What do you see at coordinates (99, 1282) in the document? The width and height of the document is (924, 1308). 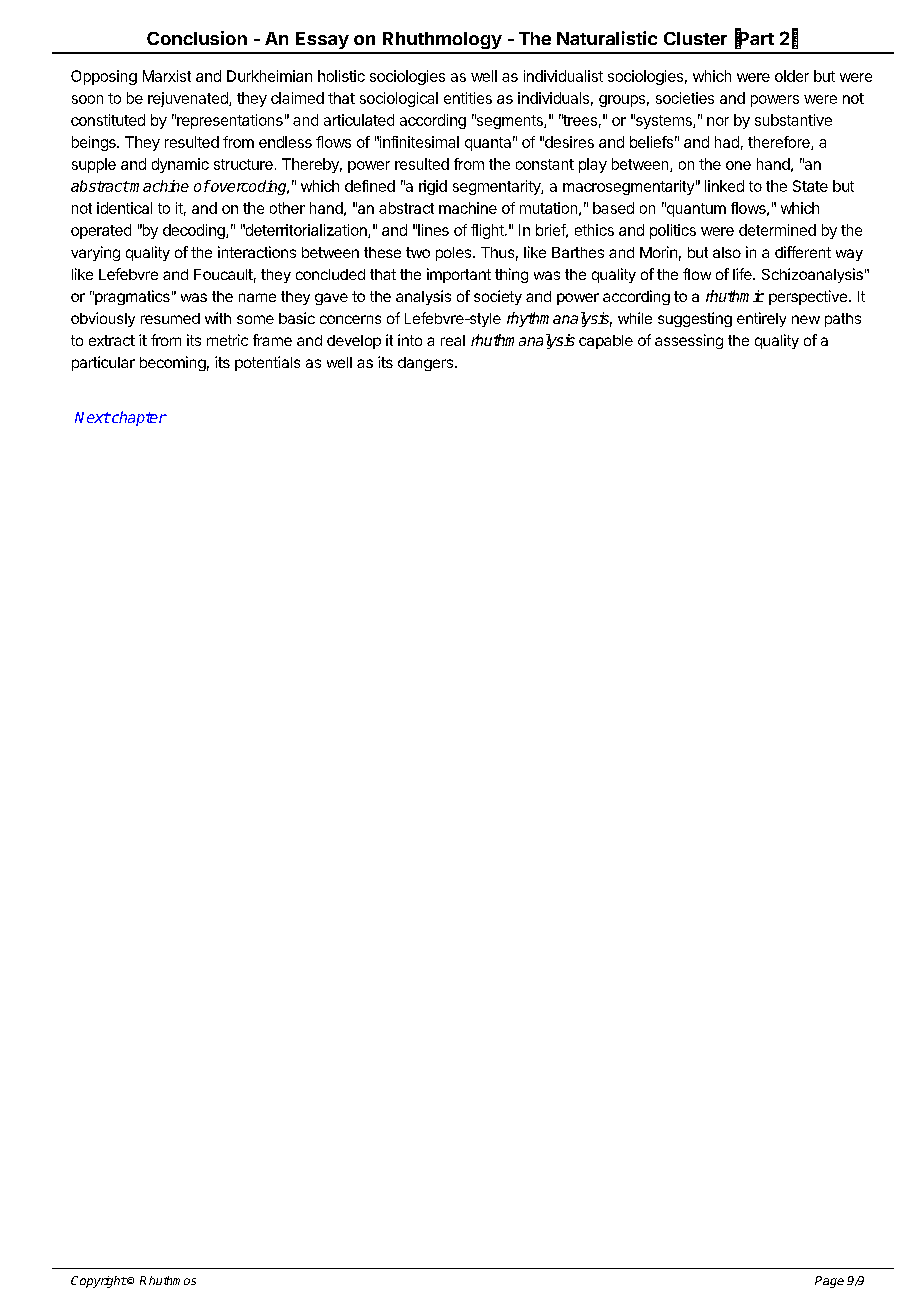 I see `Copyright` at bounding box center [99, 1282].
